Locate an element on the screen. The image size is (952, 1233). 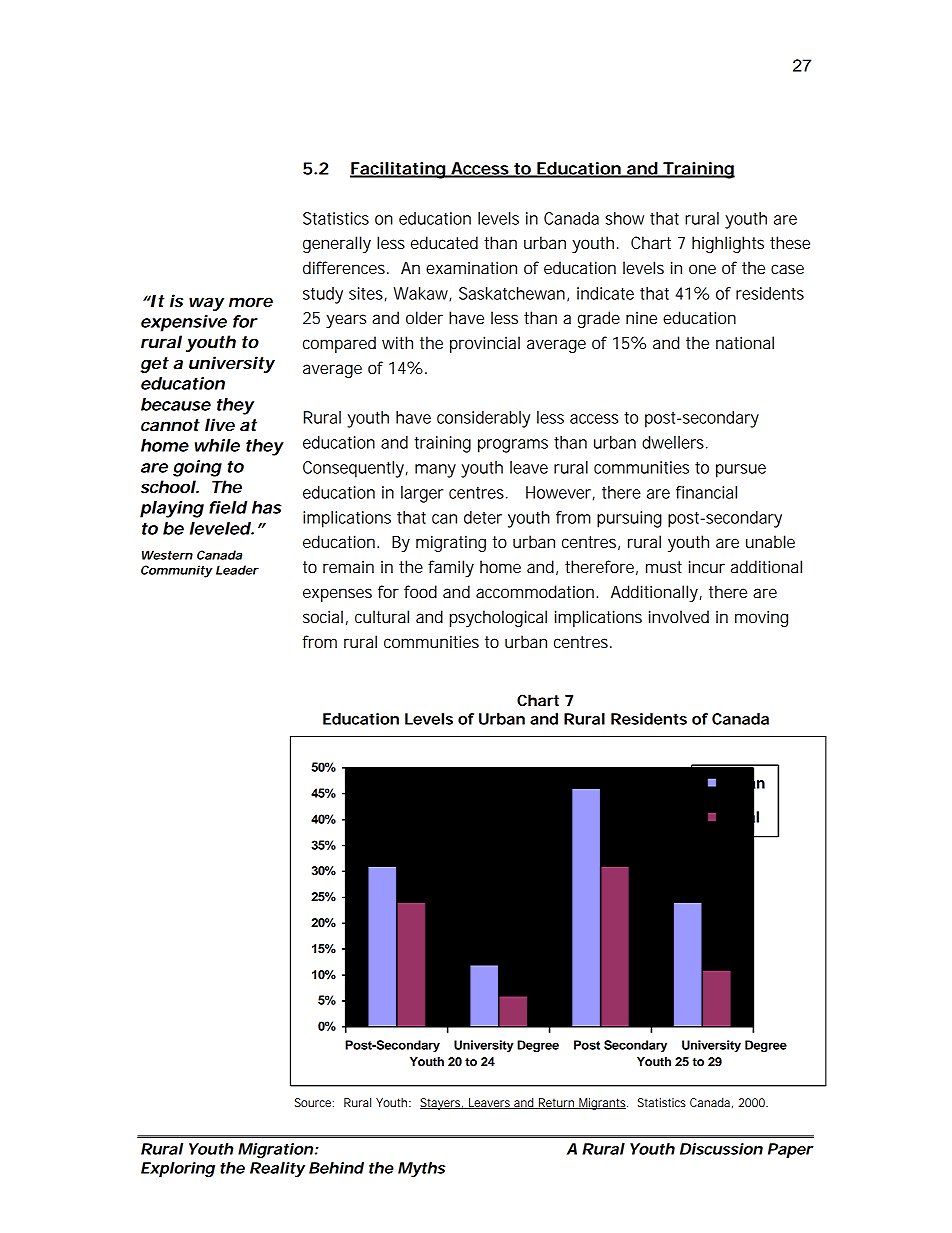
social is located at coordinates (323, 616).
